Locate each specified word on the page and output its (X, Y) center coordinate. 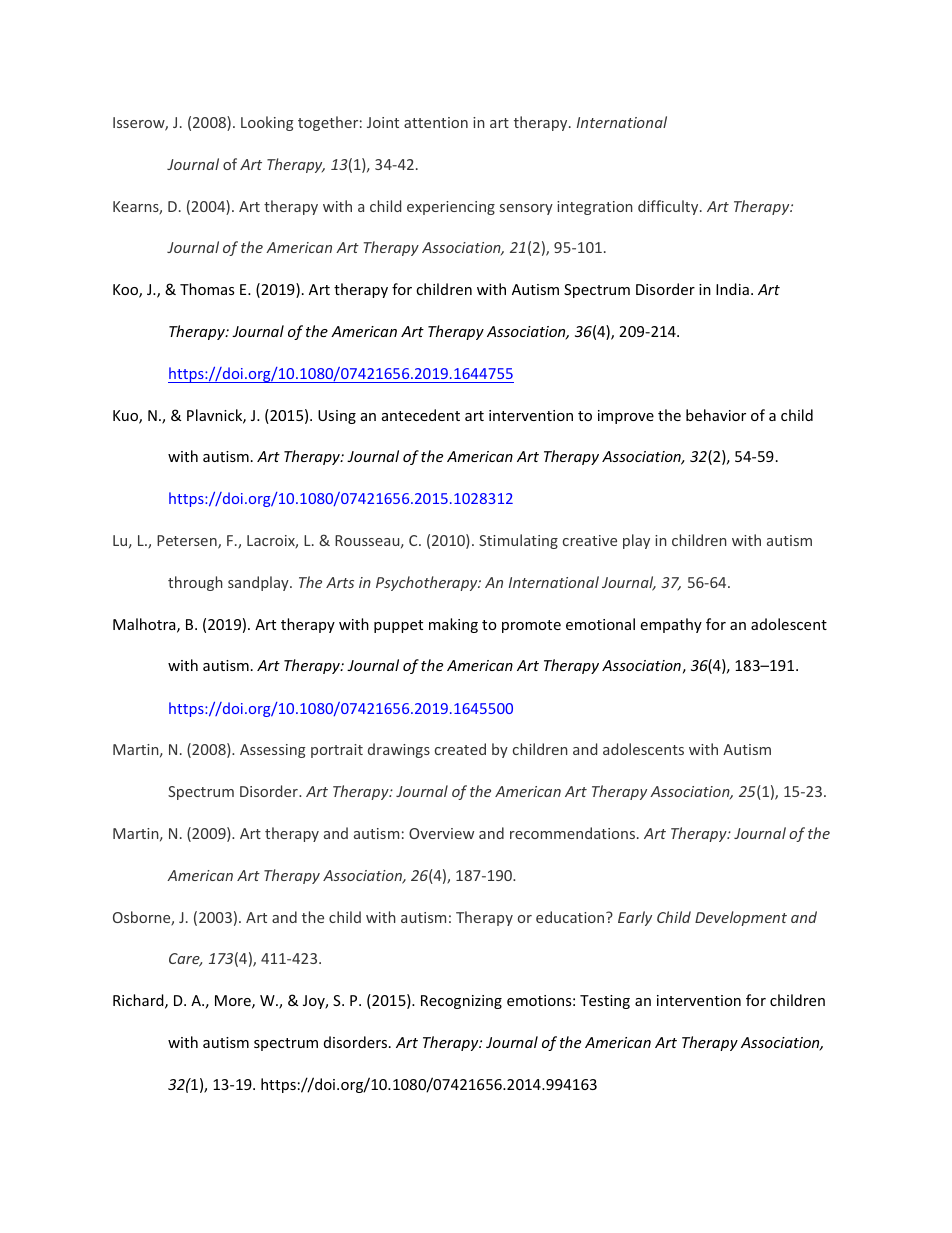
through (195, 583)
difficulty (669, 207)
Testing (605, 1002)
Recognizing (461, 1002)
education (571, 917)
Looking (267, 123)
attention (436, 122)
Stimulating (518, 541)
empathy (671, 625)
